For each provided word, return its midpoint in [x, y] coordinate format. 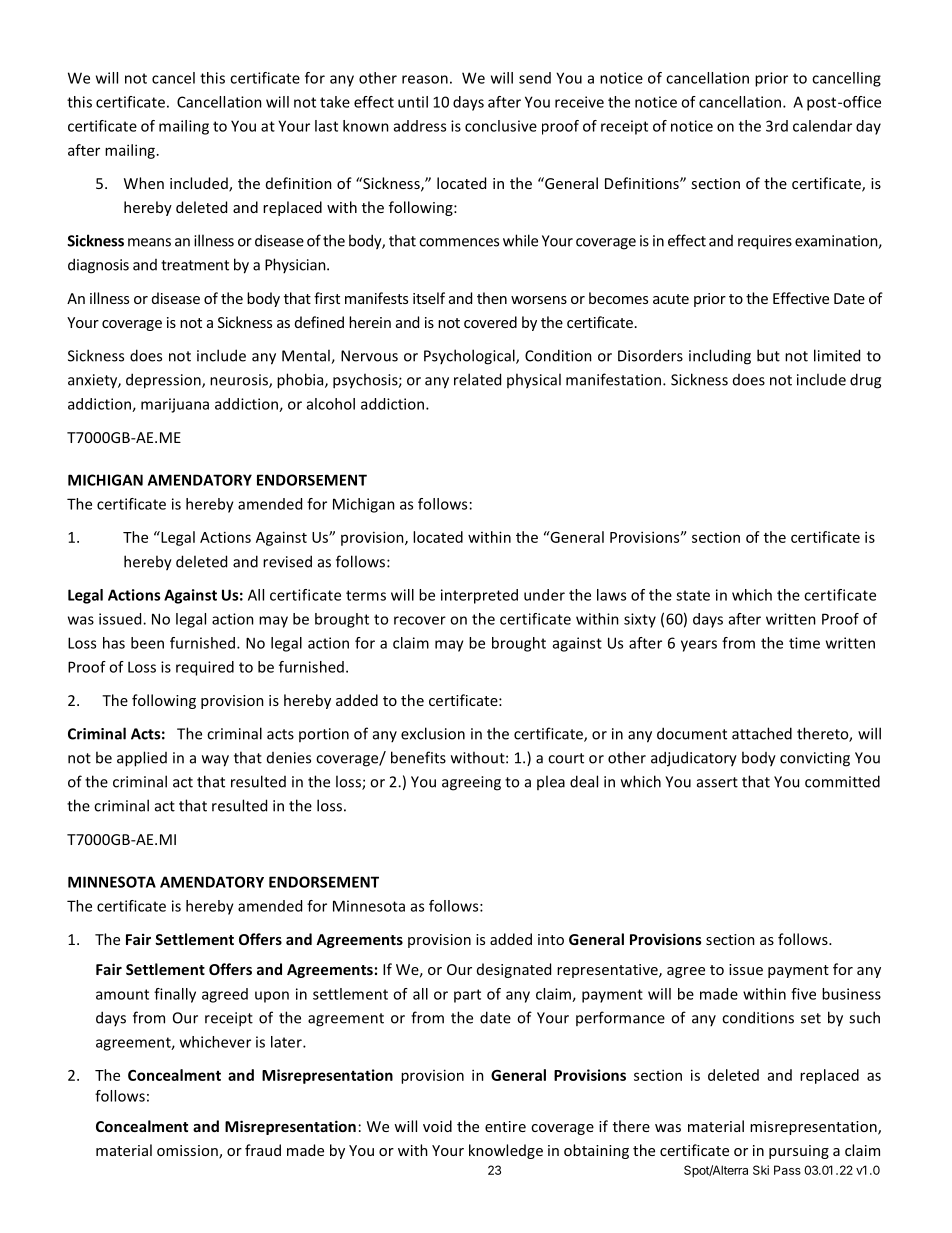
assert [717, 782]
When [144, 183]
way [215, 761]
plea [551, 782]
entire [505, 1126]
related [477, 379]
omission [188, 1152]
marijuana [175, 405]
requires [765, 242]
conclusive [501, 126]
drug [865, 381]
